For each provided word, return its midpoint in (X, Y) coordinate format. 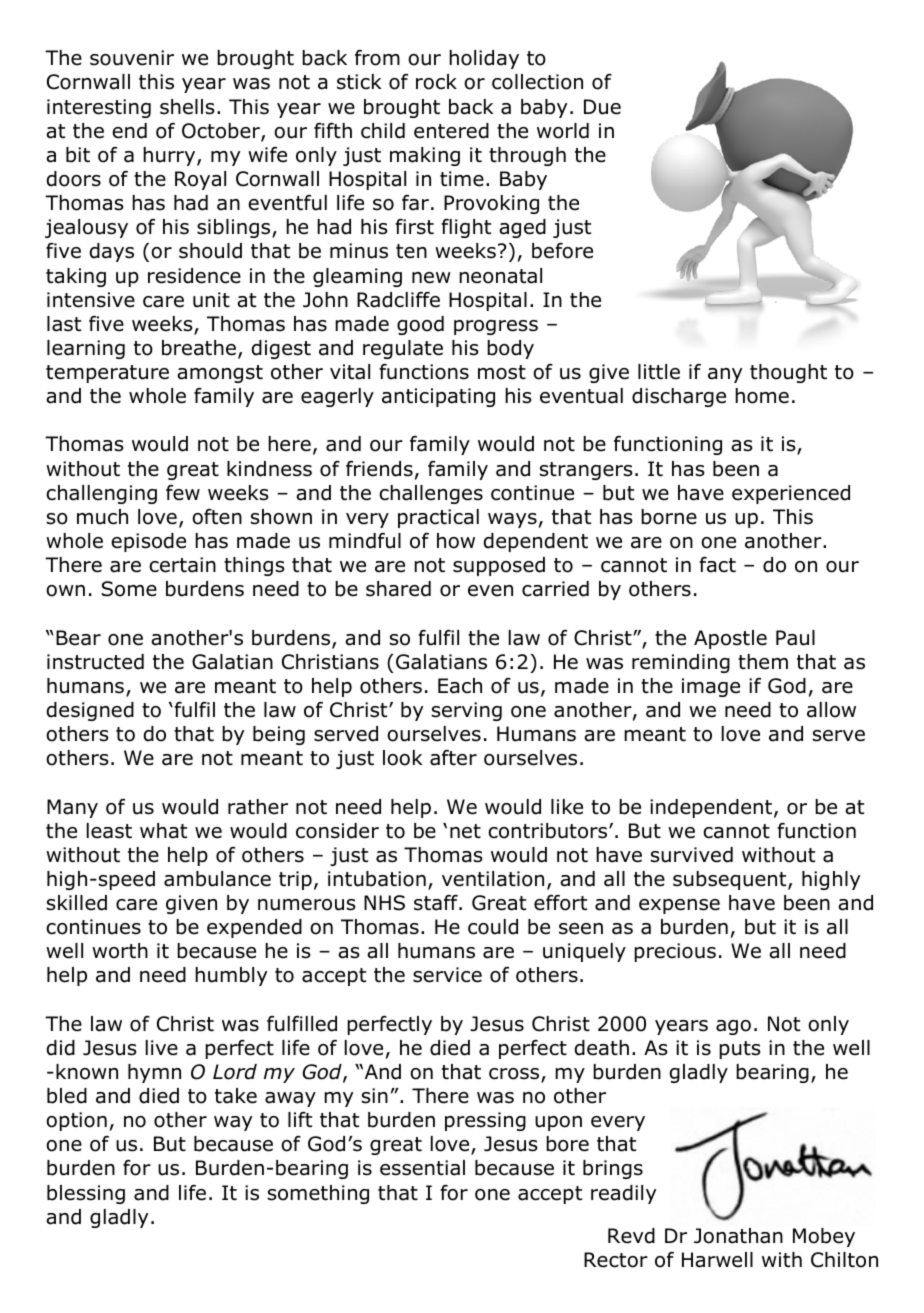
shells (187, 107)
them (763, 662)
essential (422, 1168)
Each (460, 686)
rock (436, 82)
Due (602, 107)
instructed (95, 662)
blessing (86, 1194)
